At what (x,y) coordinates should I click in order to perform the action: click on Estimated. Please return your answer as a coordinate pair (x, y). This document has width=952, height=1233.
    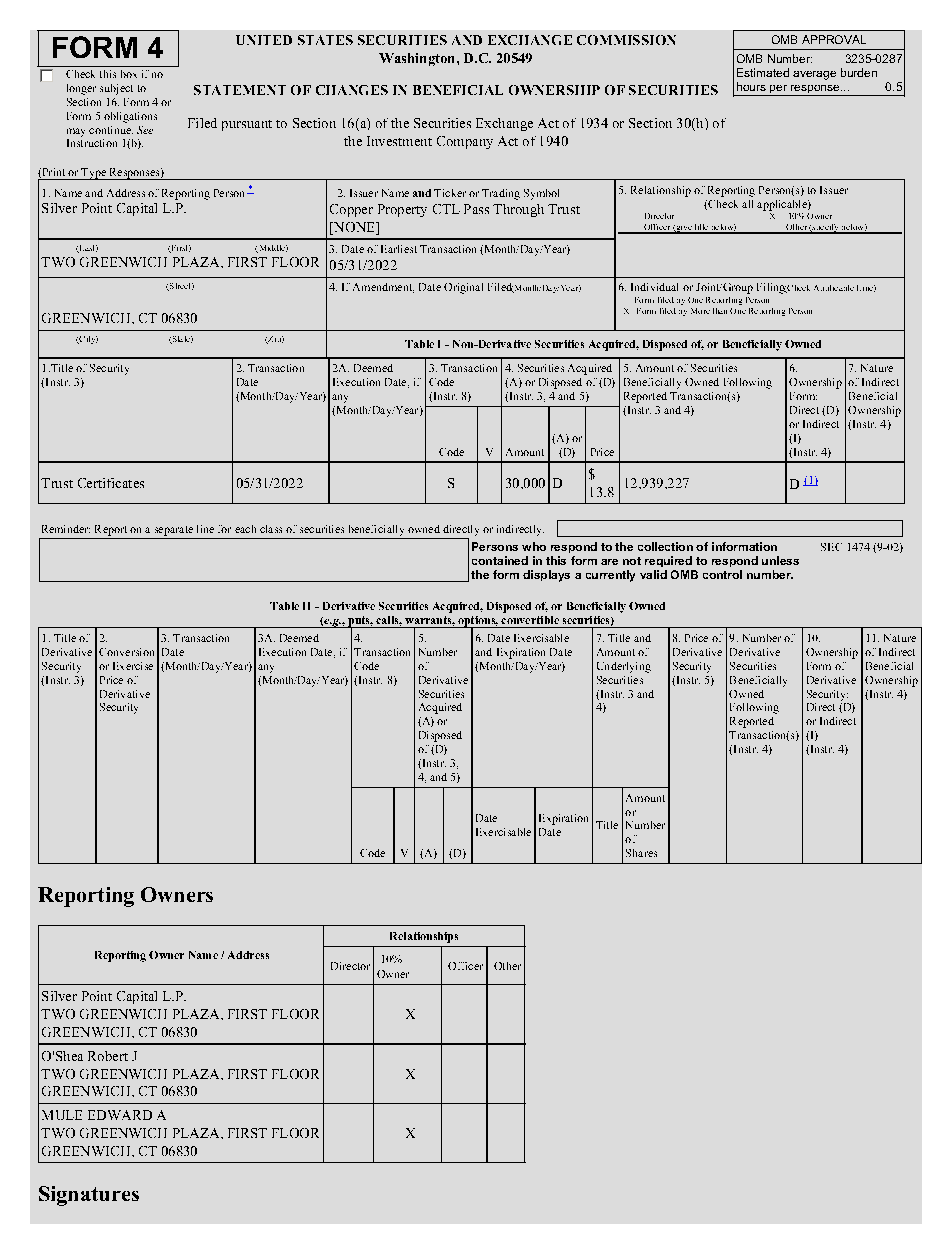
    Looking at the image, I should click on (763, 72).
